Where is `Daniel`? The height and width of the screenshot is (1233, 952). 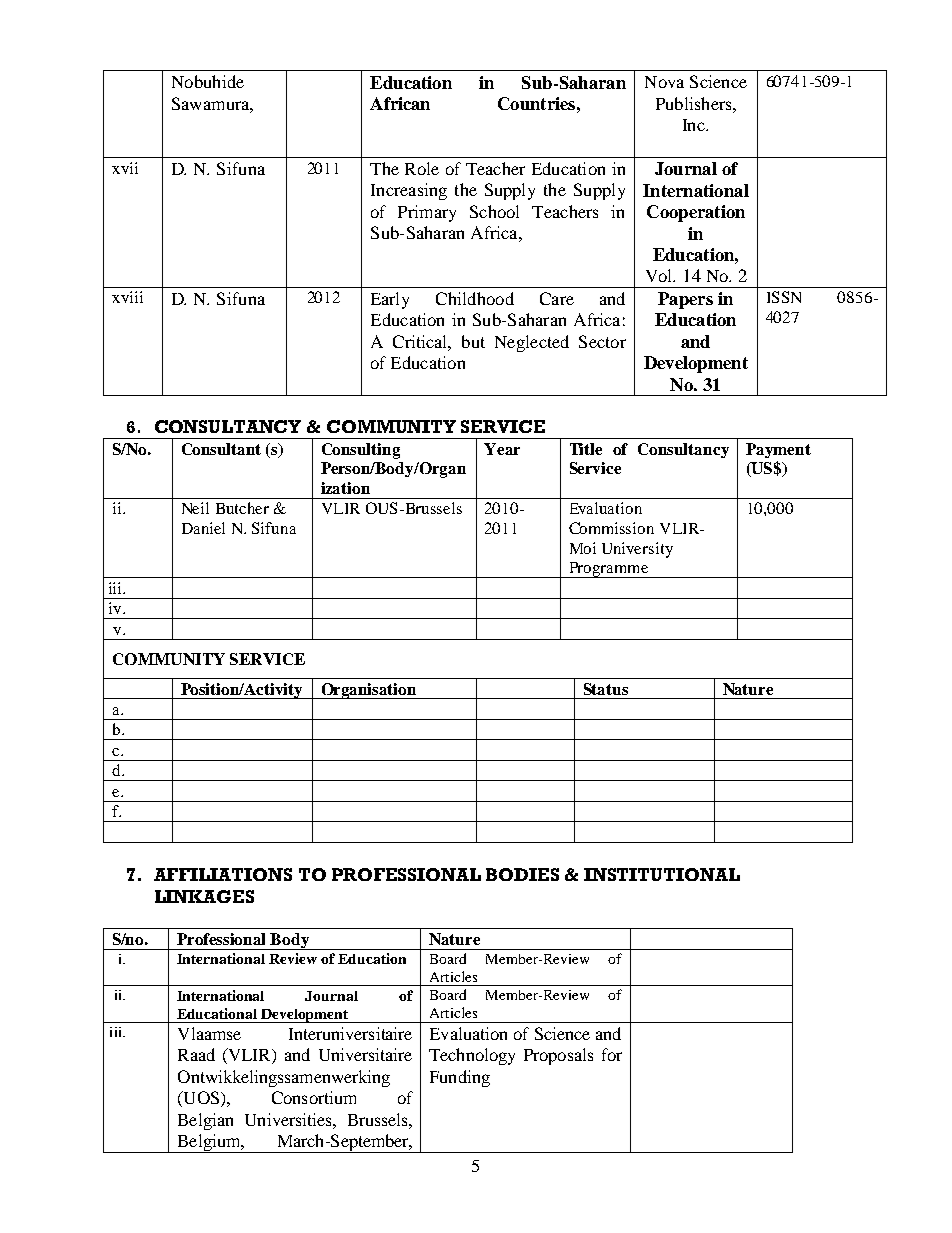
Daniel is located at coordinates (203, 528).
